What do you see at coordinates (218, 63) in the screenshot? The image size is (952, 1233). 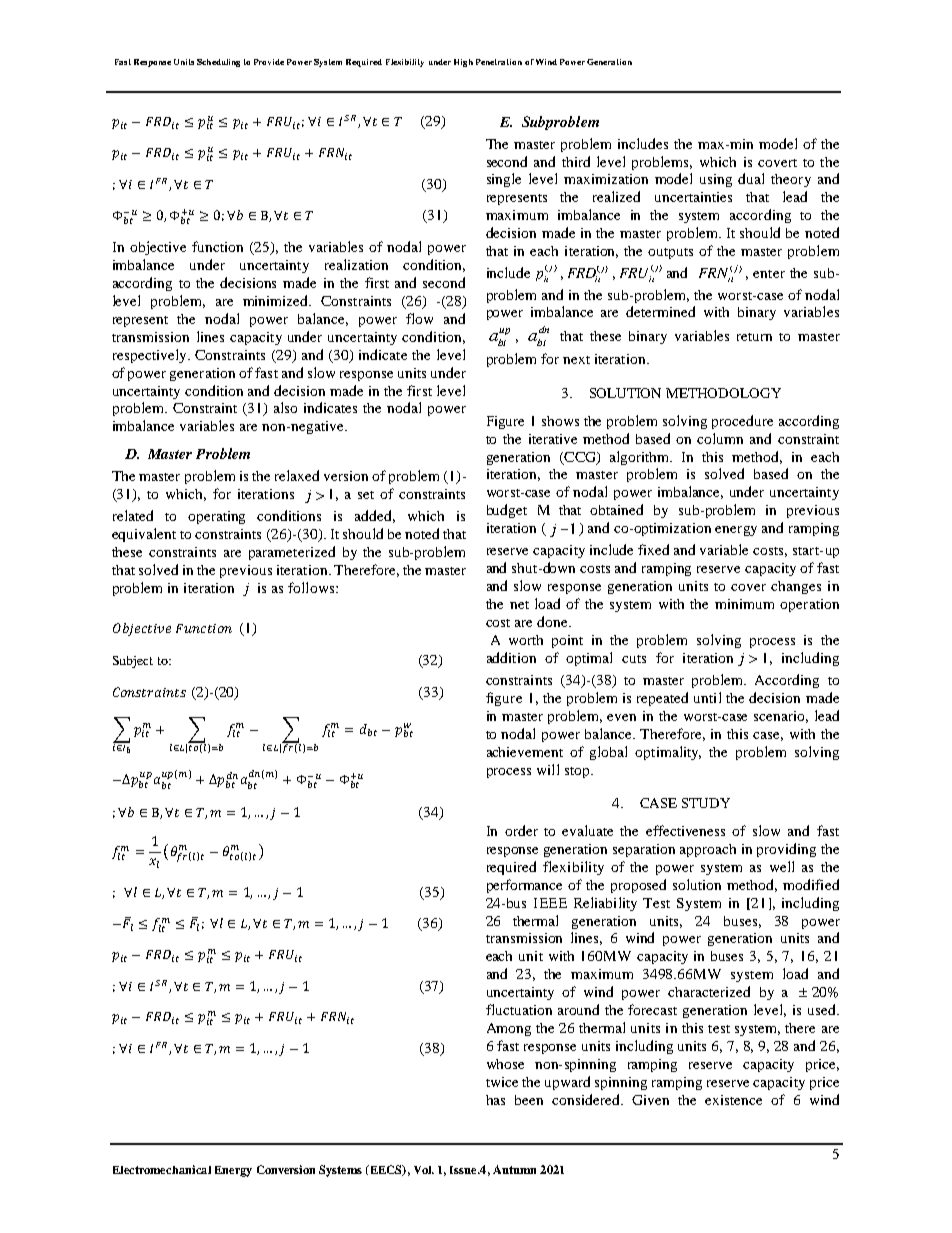 I see `Scheduling` at bounding box center [218, 63].
